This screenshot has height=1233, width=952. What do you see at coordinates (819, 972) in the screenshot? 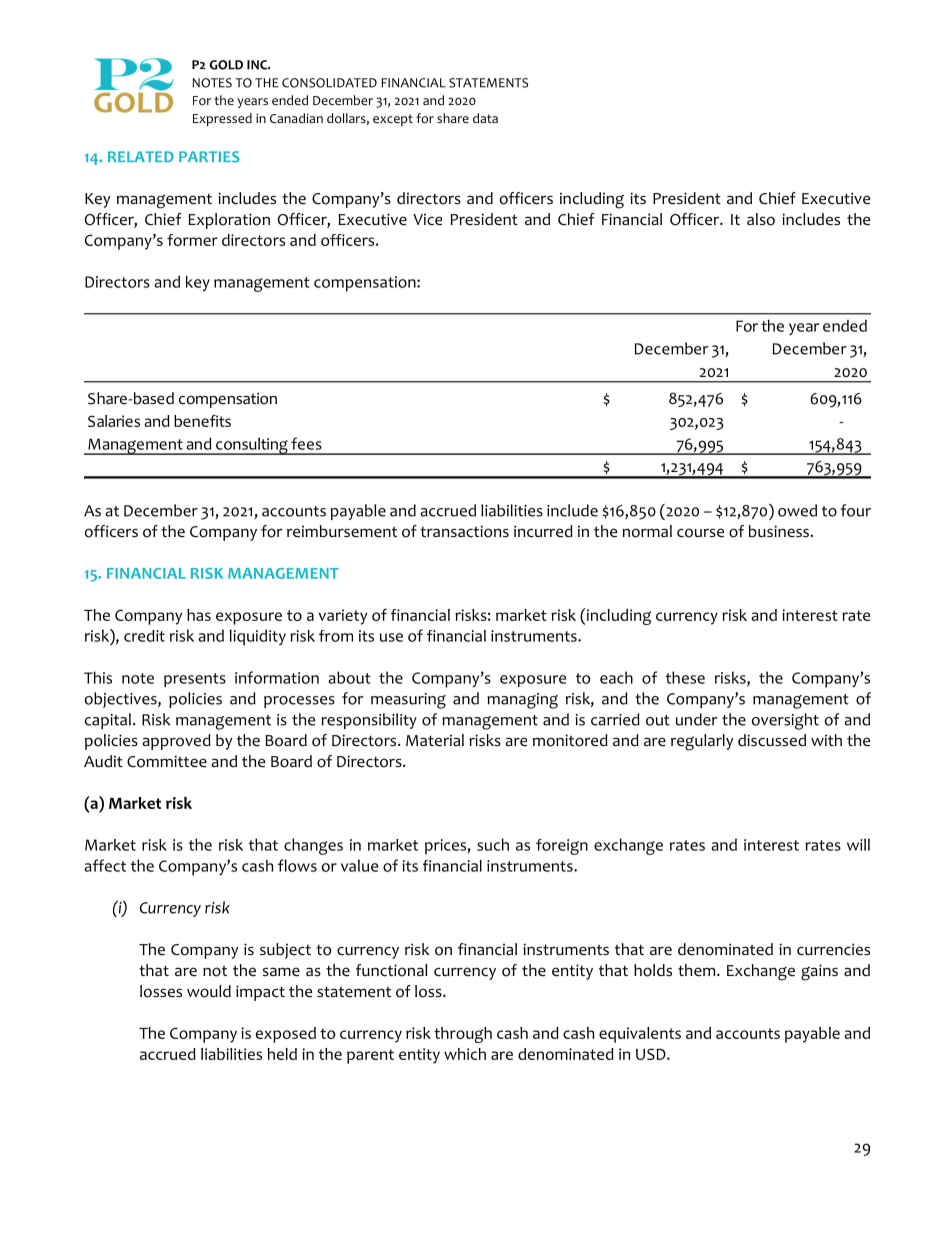
I see `gains` at bounding box center [819, 972].
